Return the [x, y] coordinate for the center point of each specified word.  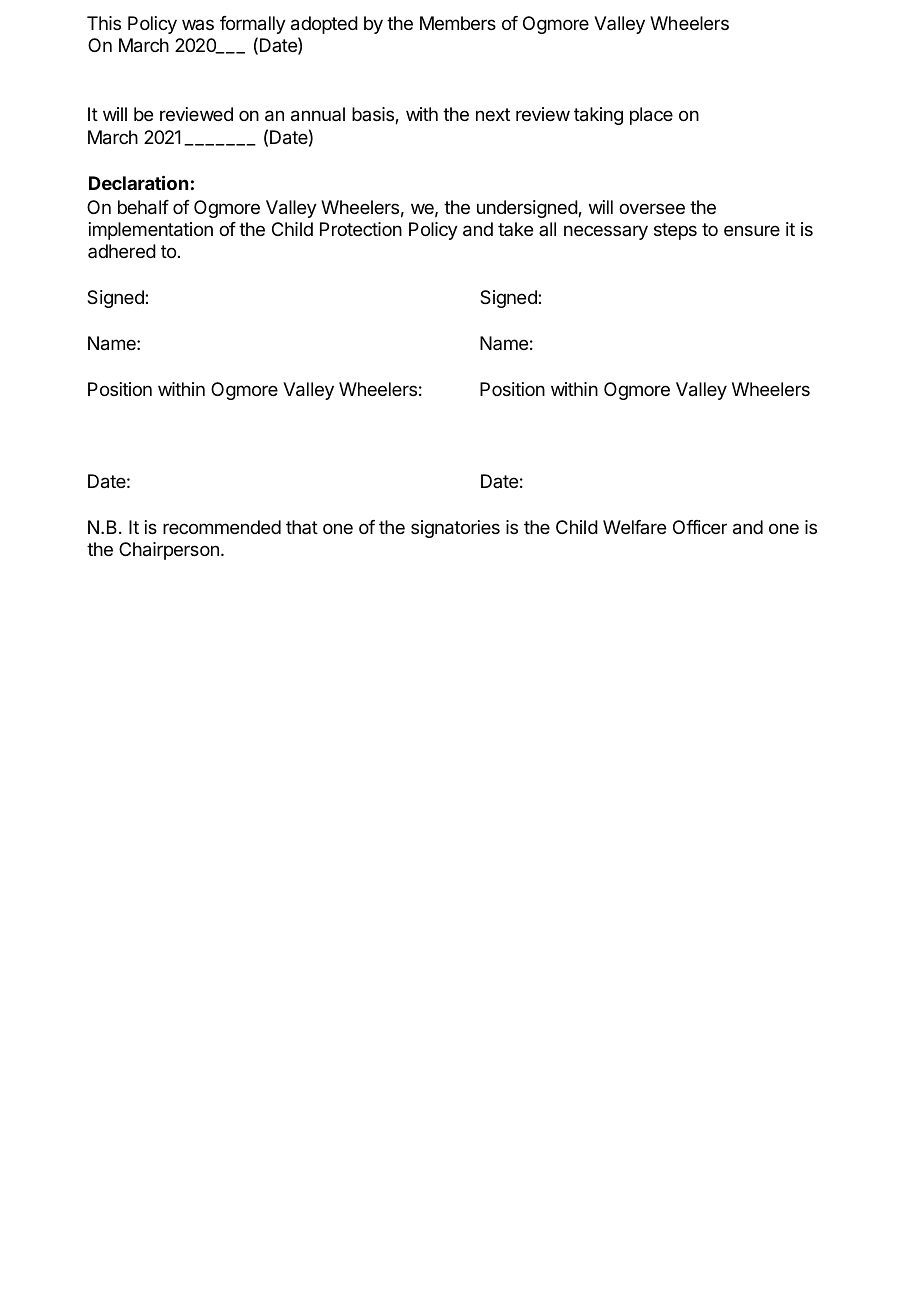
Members [458, 23]
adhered [122, 251]
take [515, 229]
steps [675, 231]
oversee [652, 208]
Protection [361, 229]
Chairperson [169, 551]
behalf [143, 207]
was [198, 24]
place [651, 116]
